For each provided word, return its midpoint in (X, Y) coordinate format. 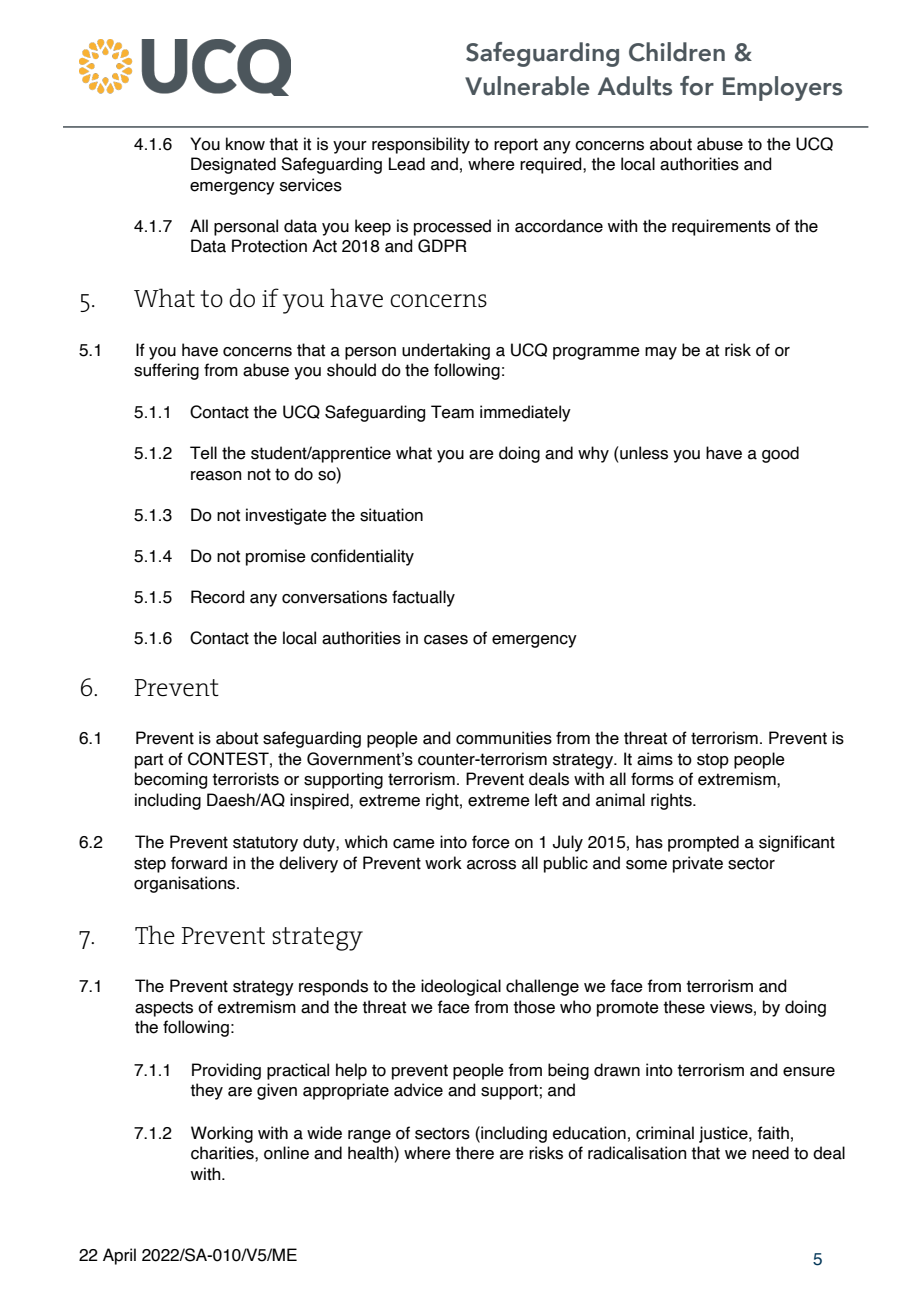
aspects (164, 1009)
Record (218, 597)
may (661, 353)
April (119, 1256)
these (684, 1007)
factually (423, 598)
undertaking (446, 351)
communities (504, 738)
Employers (782, 88)
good (780, 454)
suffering (166, 371)
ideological (461, 987)
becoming (171, 780)
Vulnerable (527, 86)
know (245, 144)
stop (713, 761)
